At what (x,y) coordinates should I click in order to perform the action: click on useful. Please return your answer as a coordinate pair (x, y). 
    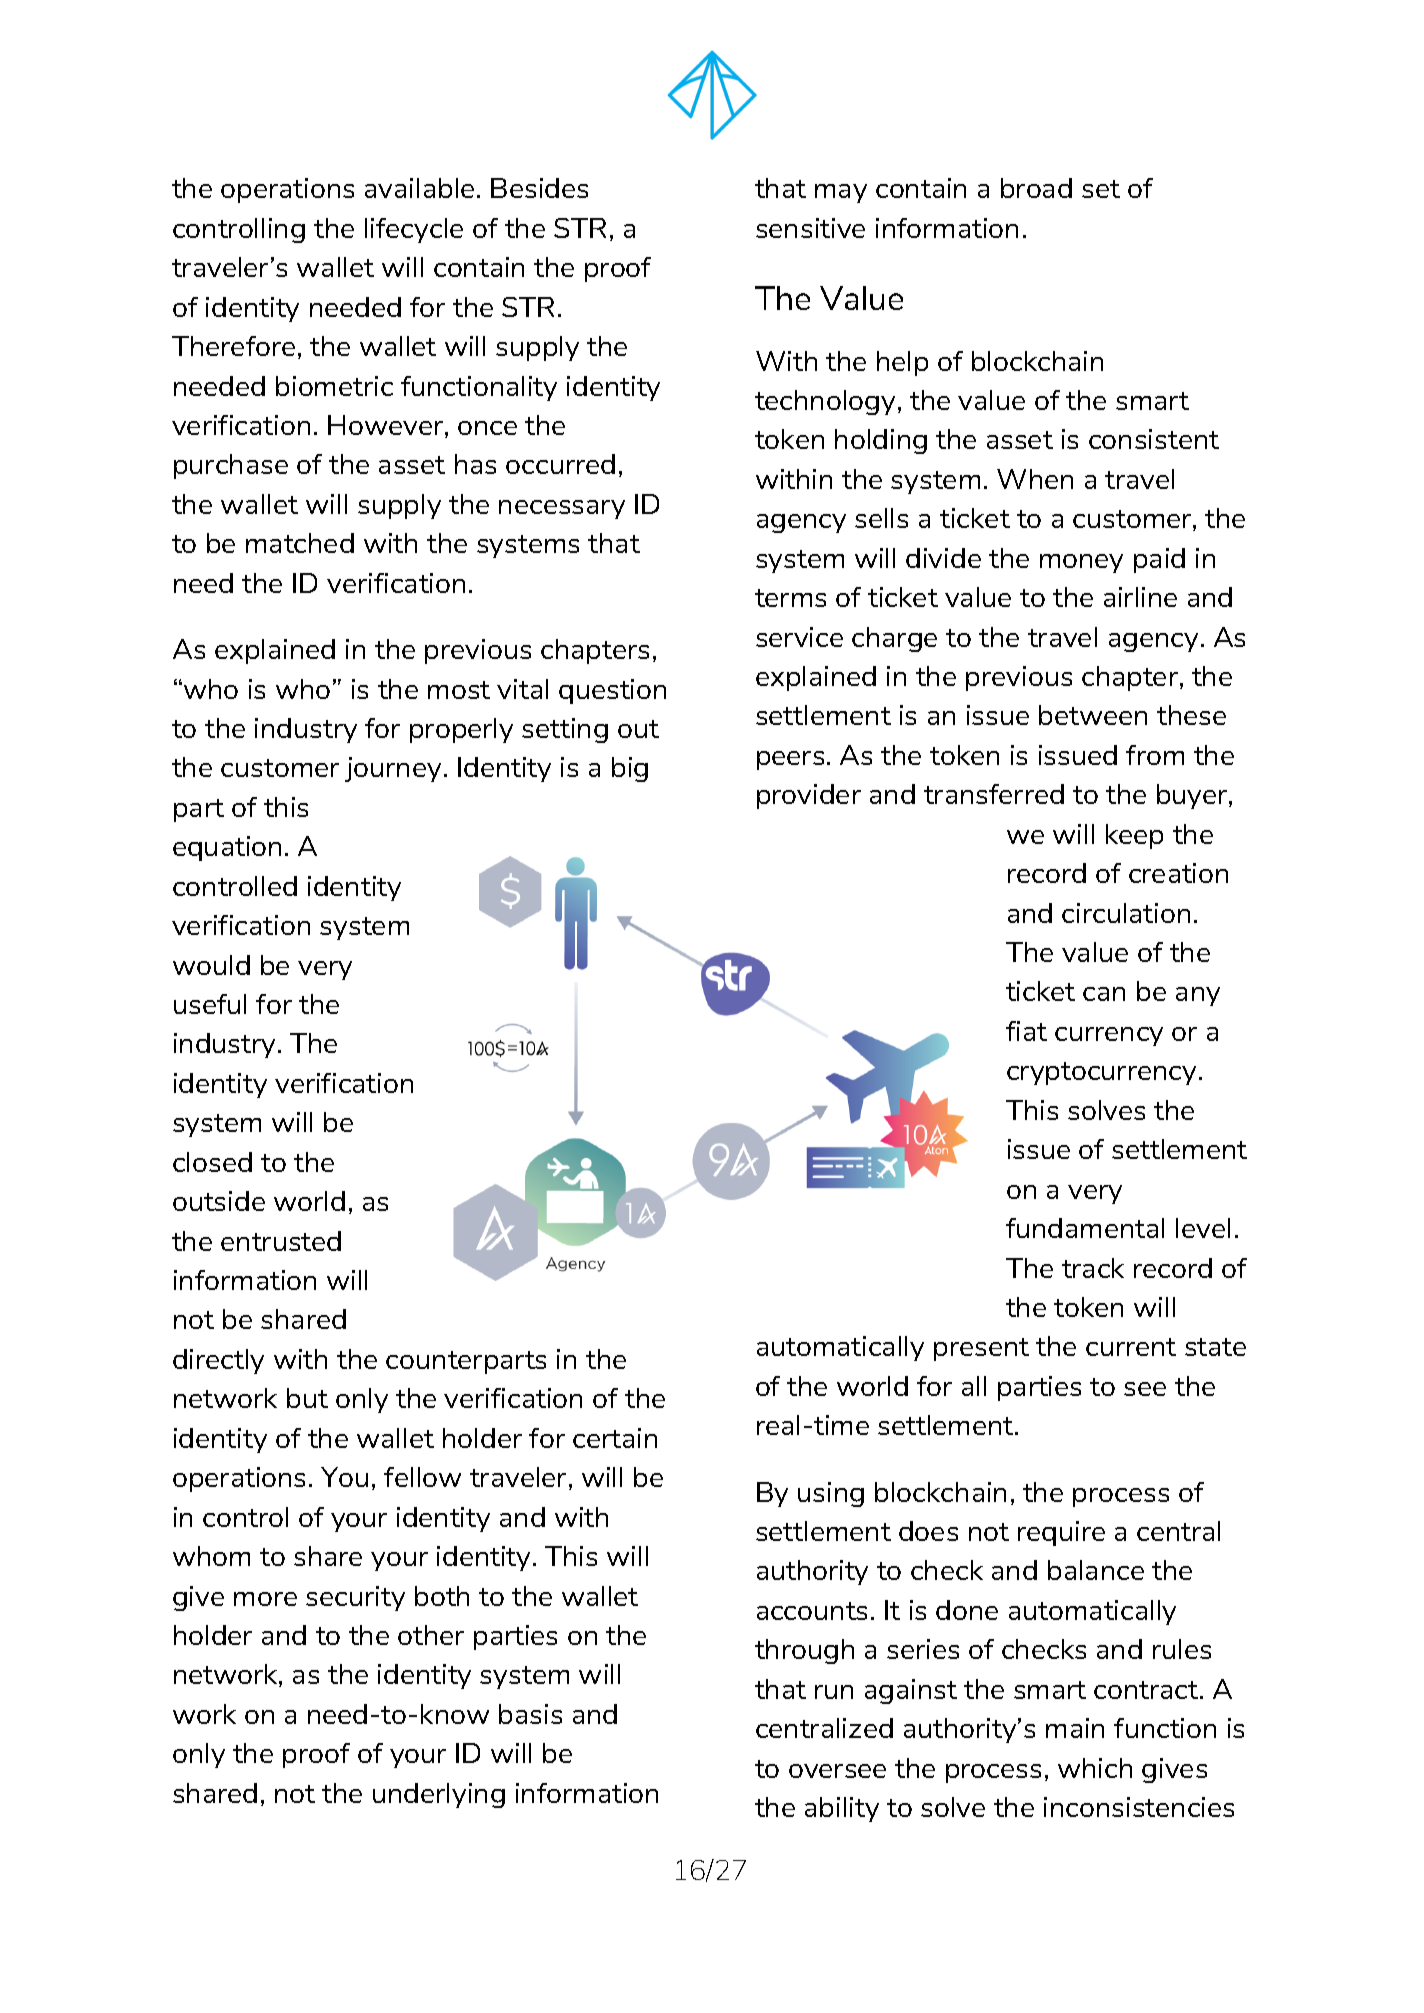
    Looking at the image, I should click on (210, 1004).
